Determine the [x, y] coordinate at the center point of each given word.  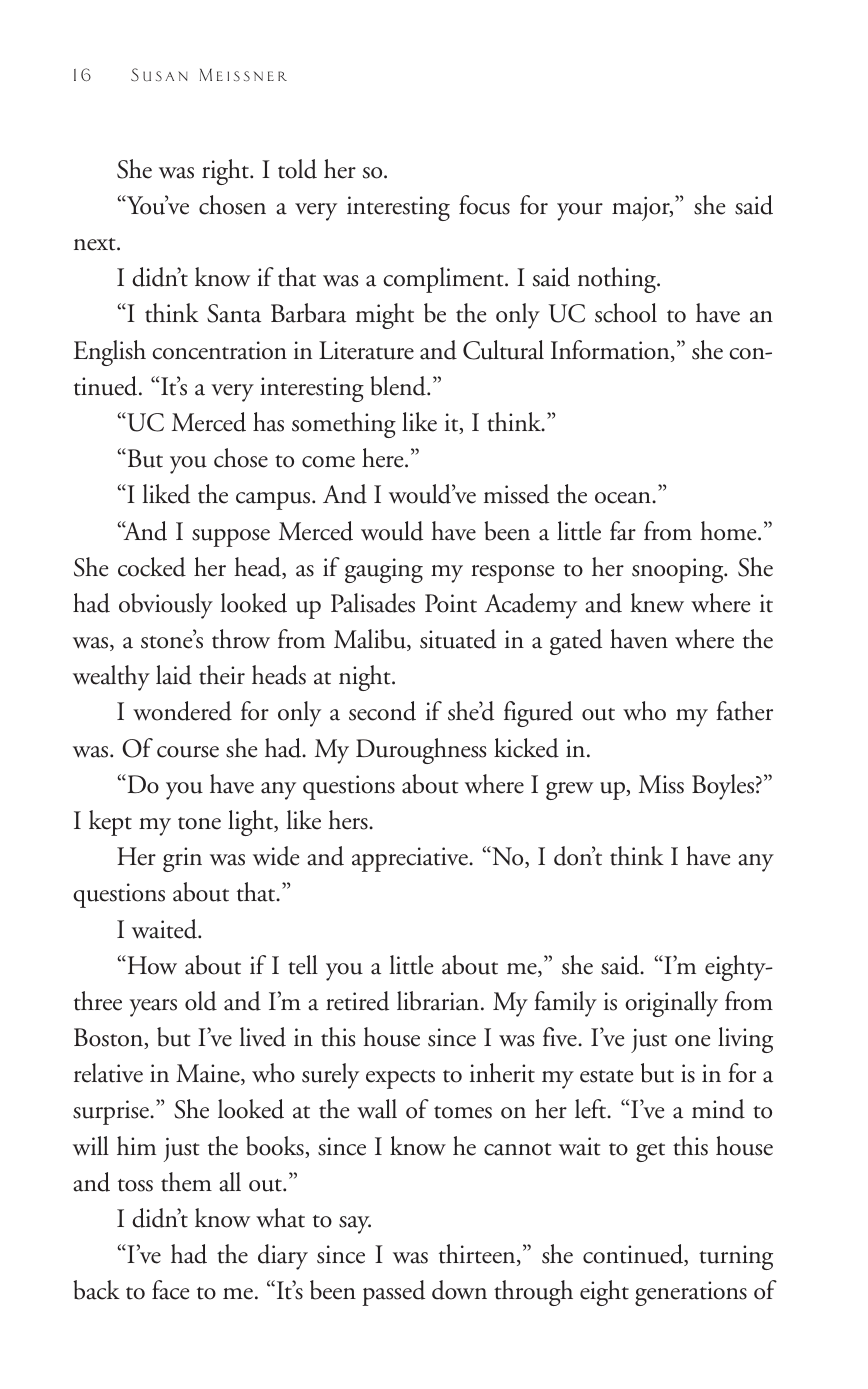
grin [182, 859]
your [580, 212]
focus [484, 205]
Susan [159, 75]
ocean [624, 498]
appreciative [411, 859]
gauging [384, 570]
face [171, 1290]
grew [569, 791]
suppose [231, 538]
